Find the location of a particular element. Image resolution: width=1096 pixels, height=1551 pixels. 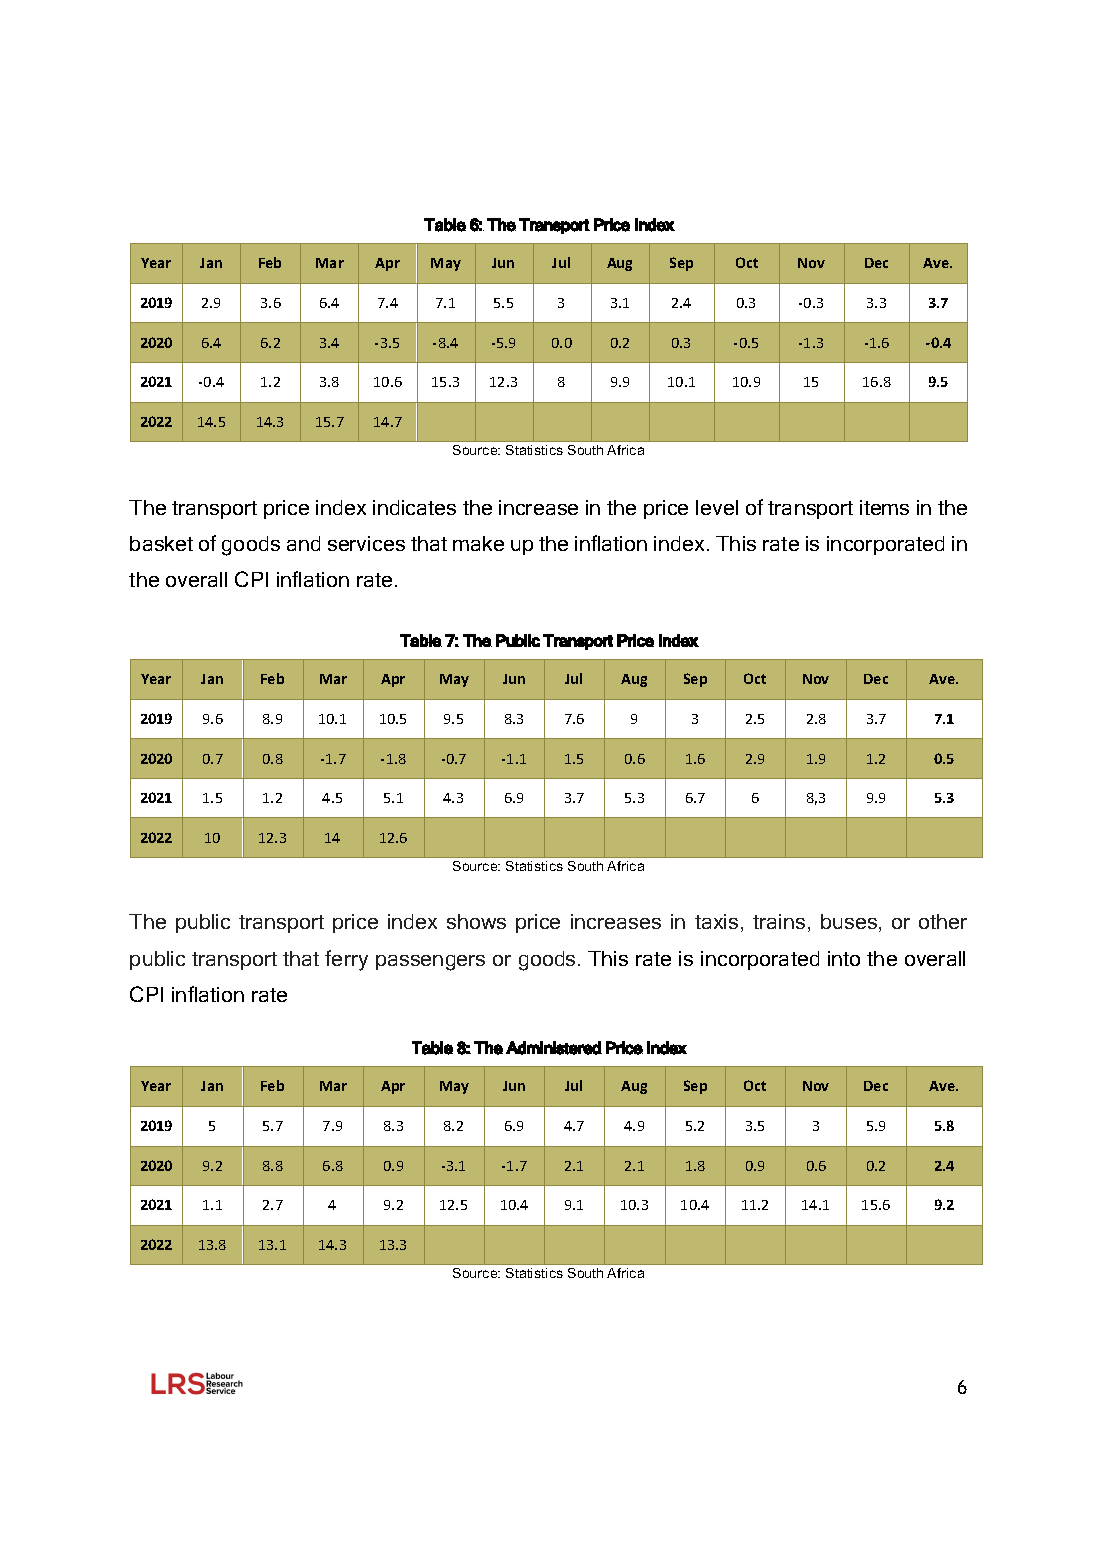

services is located at coordinates (366, 543).
